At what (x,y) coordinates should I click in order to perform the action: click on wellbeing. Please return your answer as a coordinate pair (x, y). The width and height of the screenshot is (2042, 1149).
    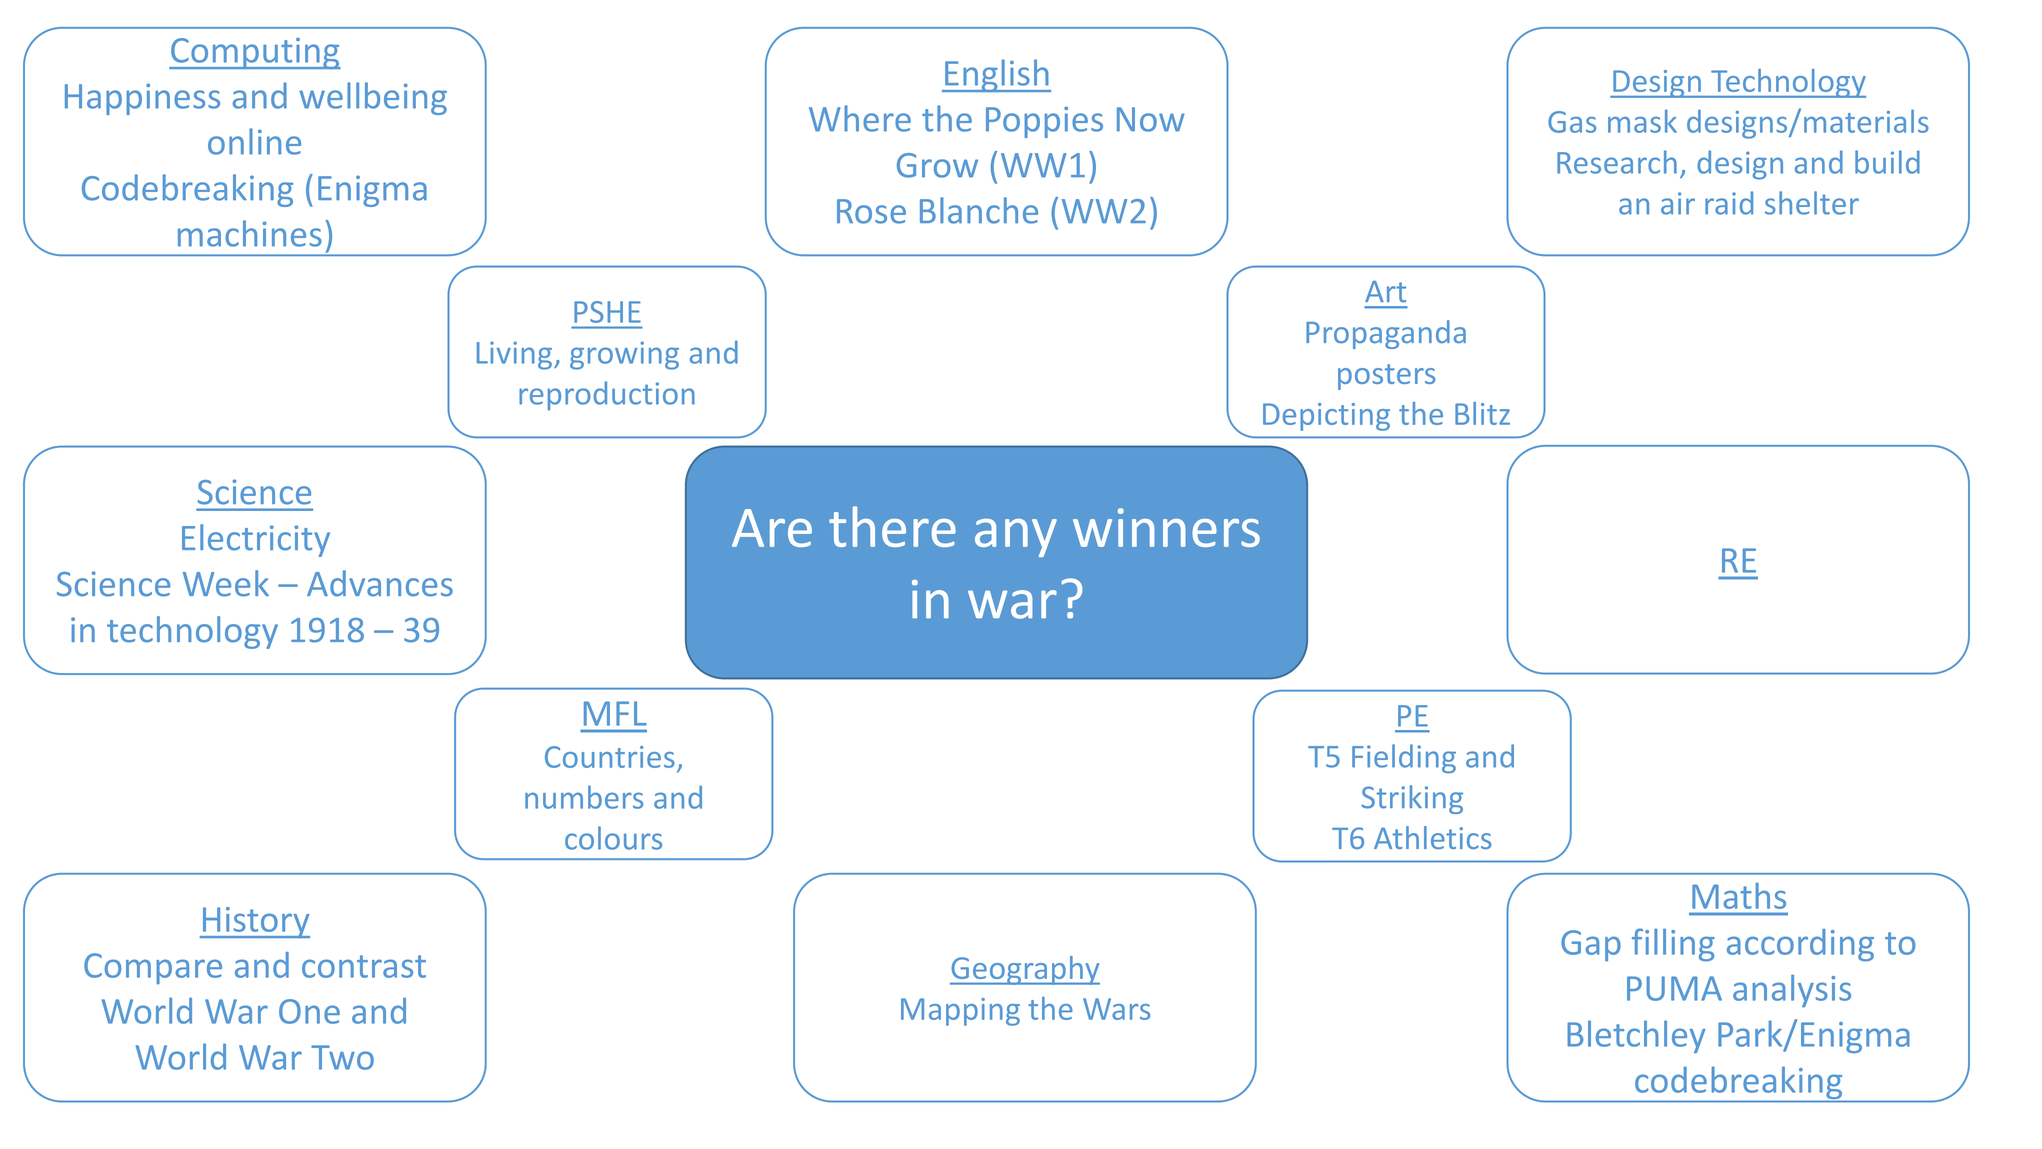
    Looking at the image, I should click on (373, 98).
